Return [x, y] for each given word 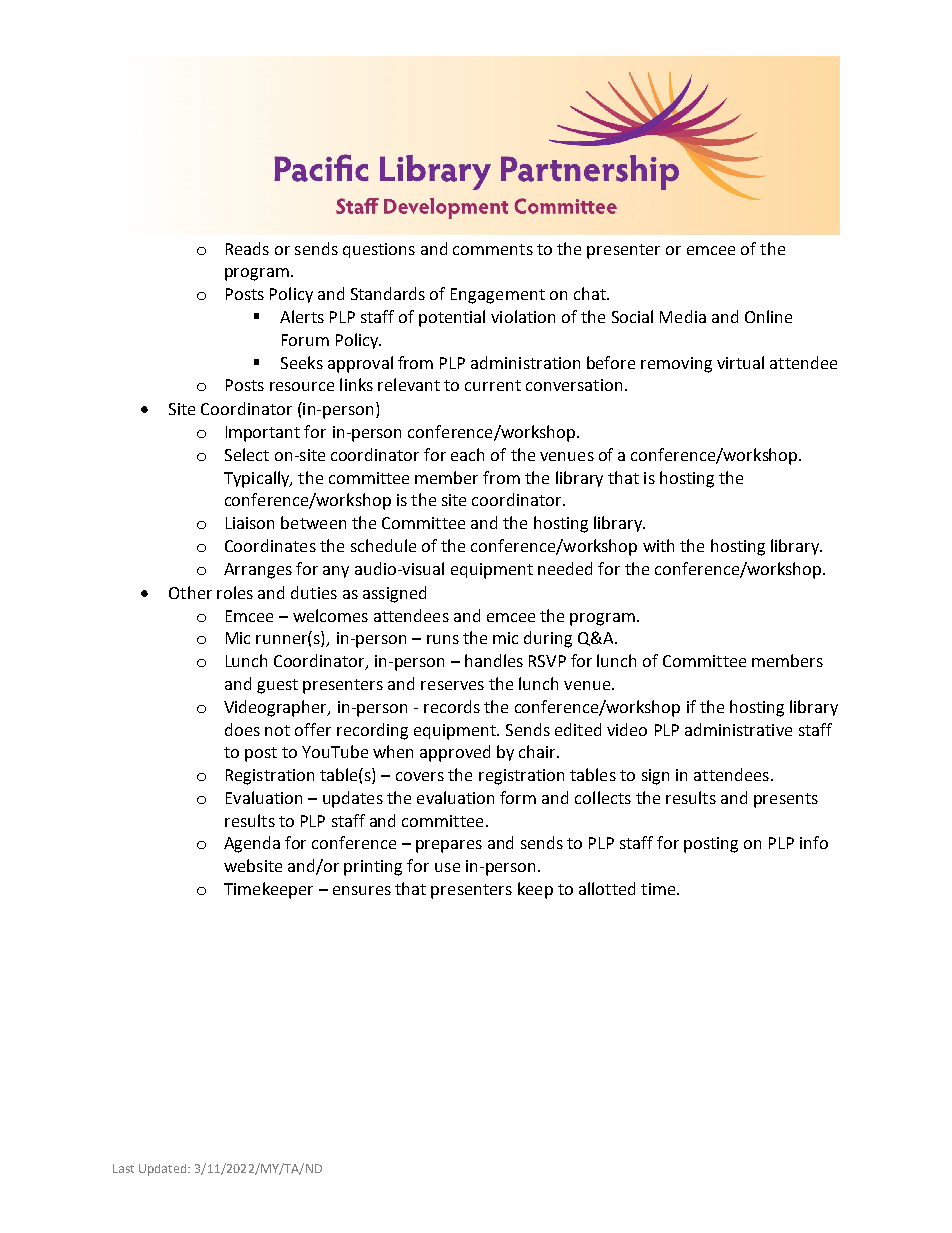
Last [123, 1168]
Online [768, 316]
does [242, 729]
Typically [258, 479]
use [447, 867]
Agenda [252, 844]
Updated [164, 1170]
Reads [247, 248]
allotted [607, 888]
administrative [738, 729]
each [467, 454]
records [452, 706]
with [658, 545]
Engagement [498, 296]
